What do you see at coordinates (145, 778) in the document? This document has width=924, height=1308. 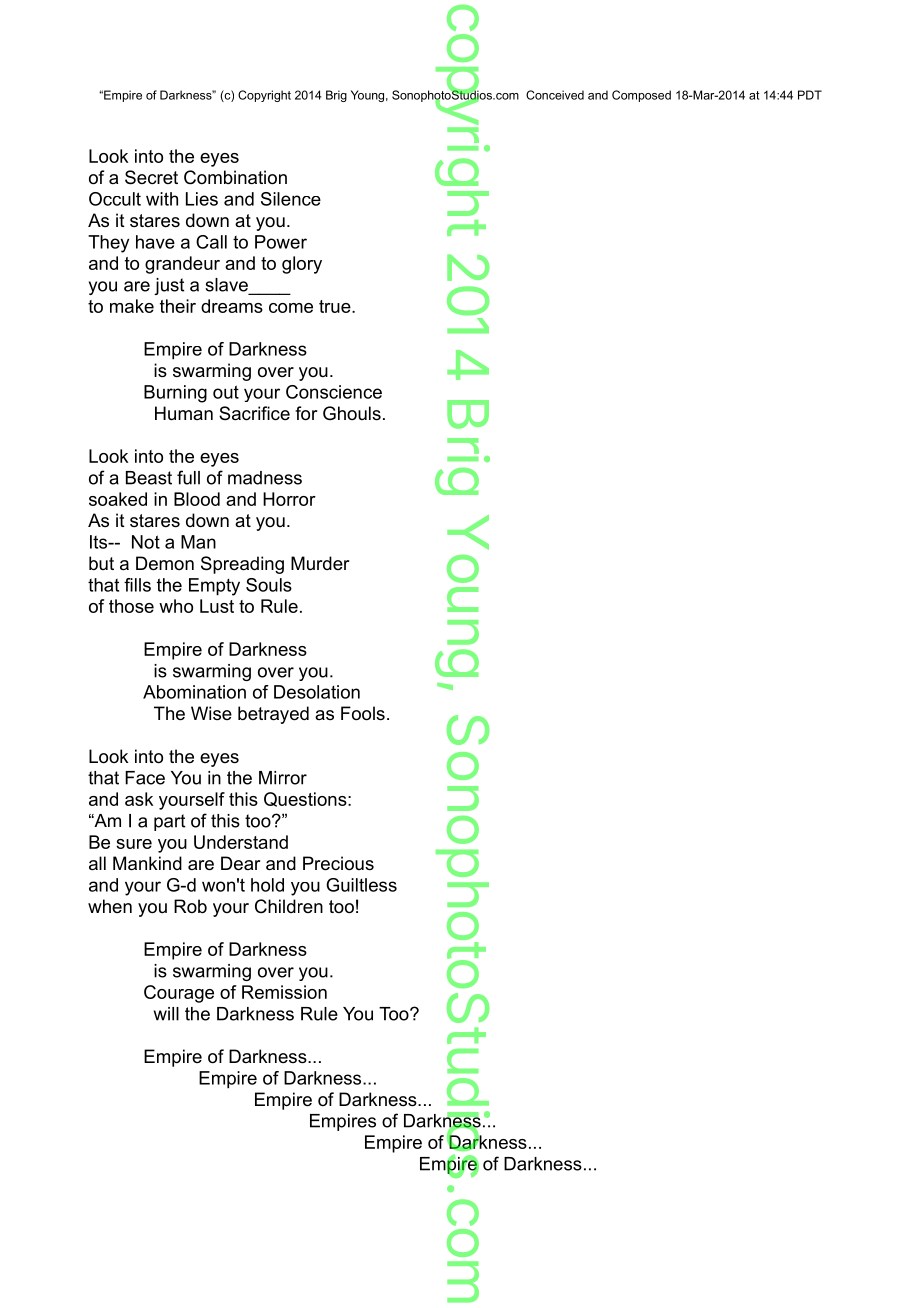 I see `Face` at bounding box center [145, 778].
